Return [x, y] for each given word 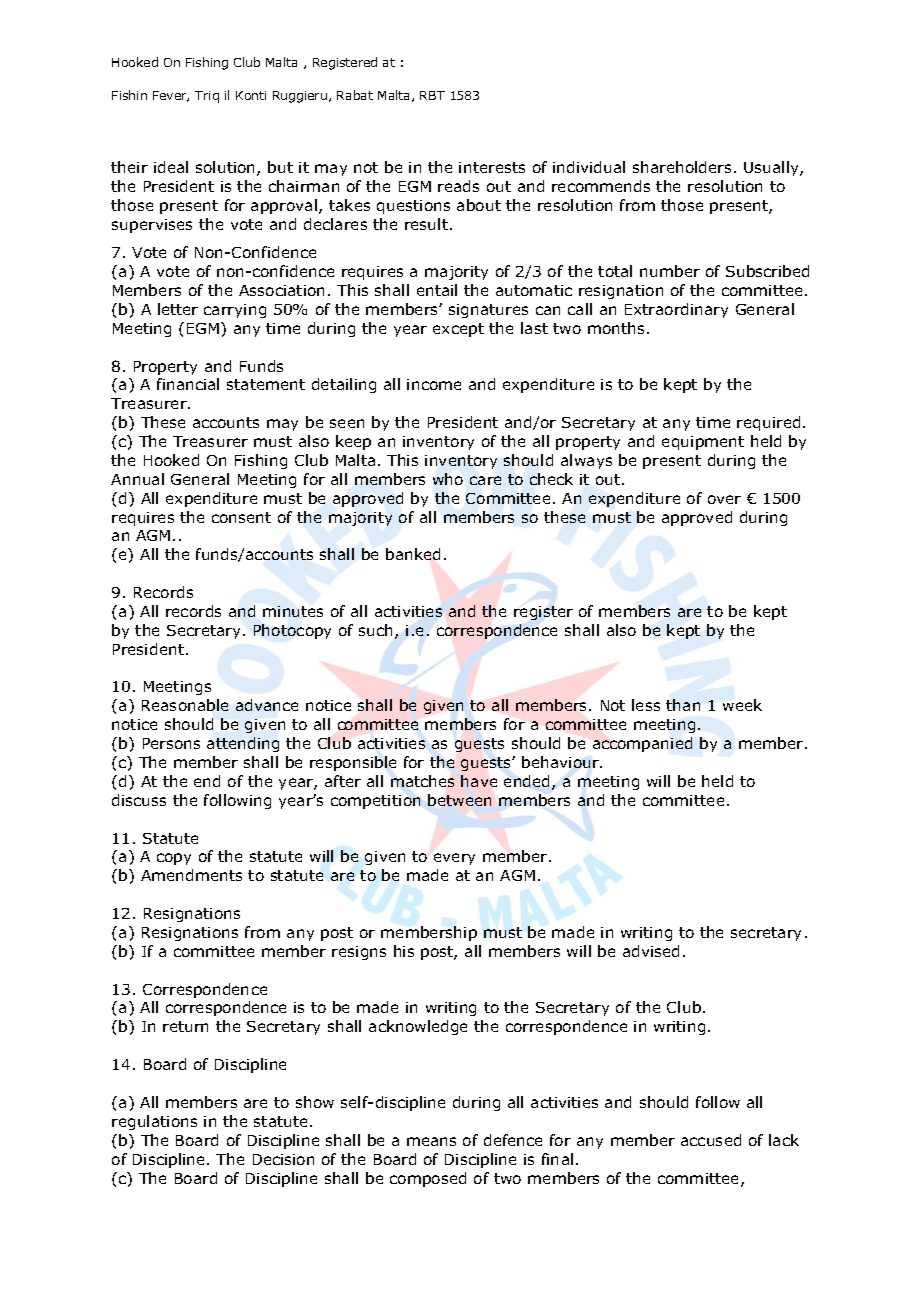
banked [413, 554]
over [724, 499]
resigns [359, 953]
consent [241, 517]
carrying [235, 311]
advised [651, 951]
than [683, 705]
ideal [171, 167]
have [479, 781]
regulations [154, 1122]
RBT [432, 95]
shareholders [682, 167]
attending [243, 744]
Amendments [191, 875]
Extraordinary [676, 310]
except [458, 330]
